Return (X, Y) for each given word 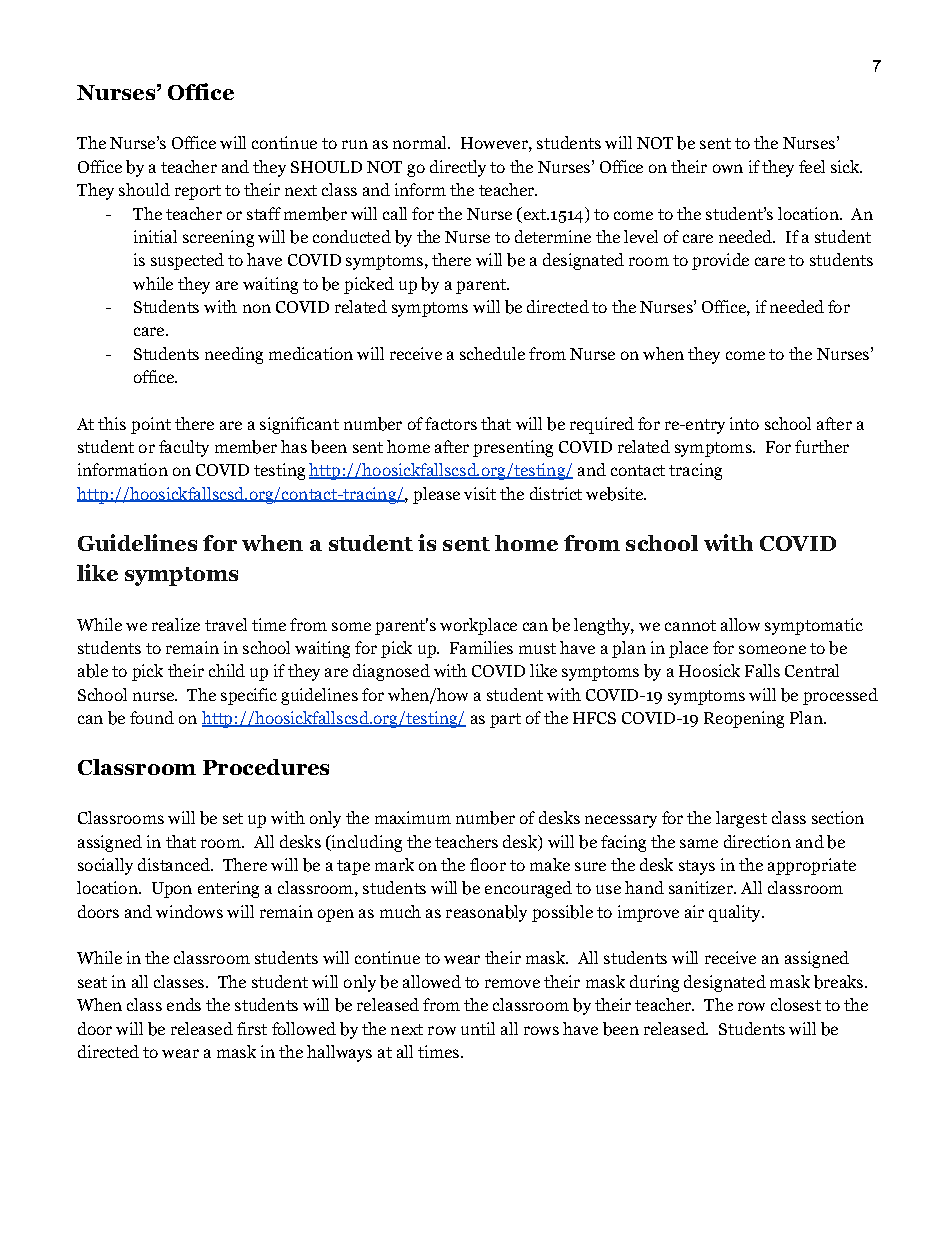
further (822, 446)
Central (812, 670)
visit (480, 493)
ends (184, 1004)
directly (458, 168)
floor (488, 864)
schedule (492, 353)
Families (481, 647)
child (227, 670)
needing (234, 355)
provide (720, 261)
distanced (175, 864)
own (728, 168)
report (198, 192)
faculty (184, 448)
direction (757, 841)
